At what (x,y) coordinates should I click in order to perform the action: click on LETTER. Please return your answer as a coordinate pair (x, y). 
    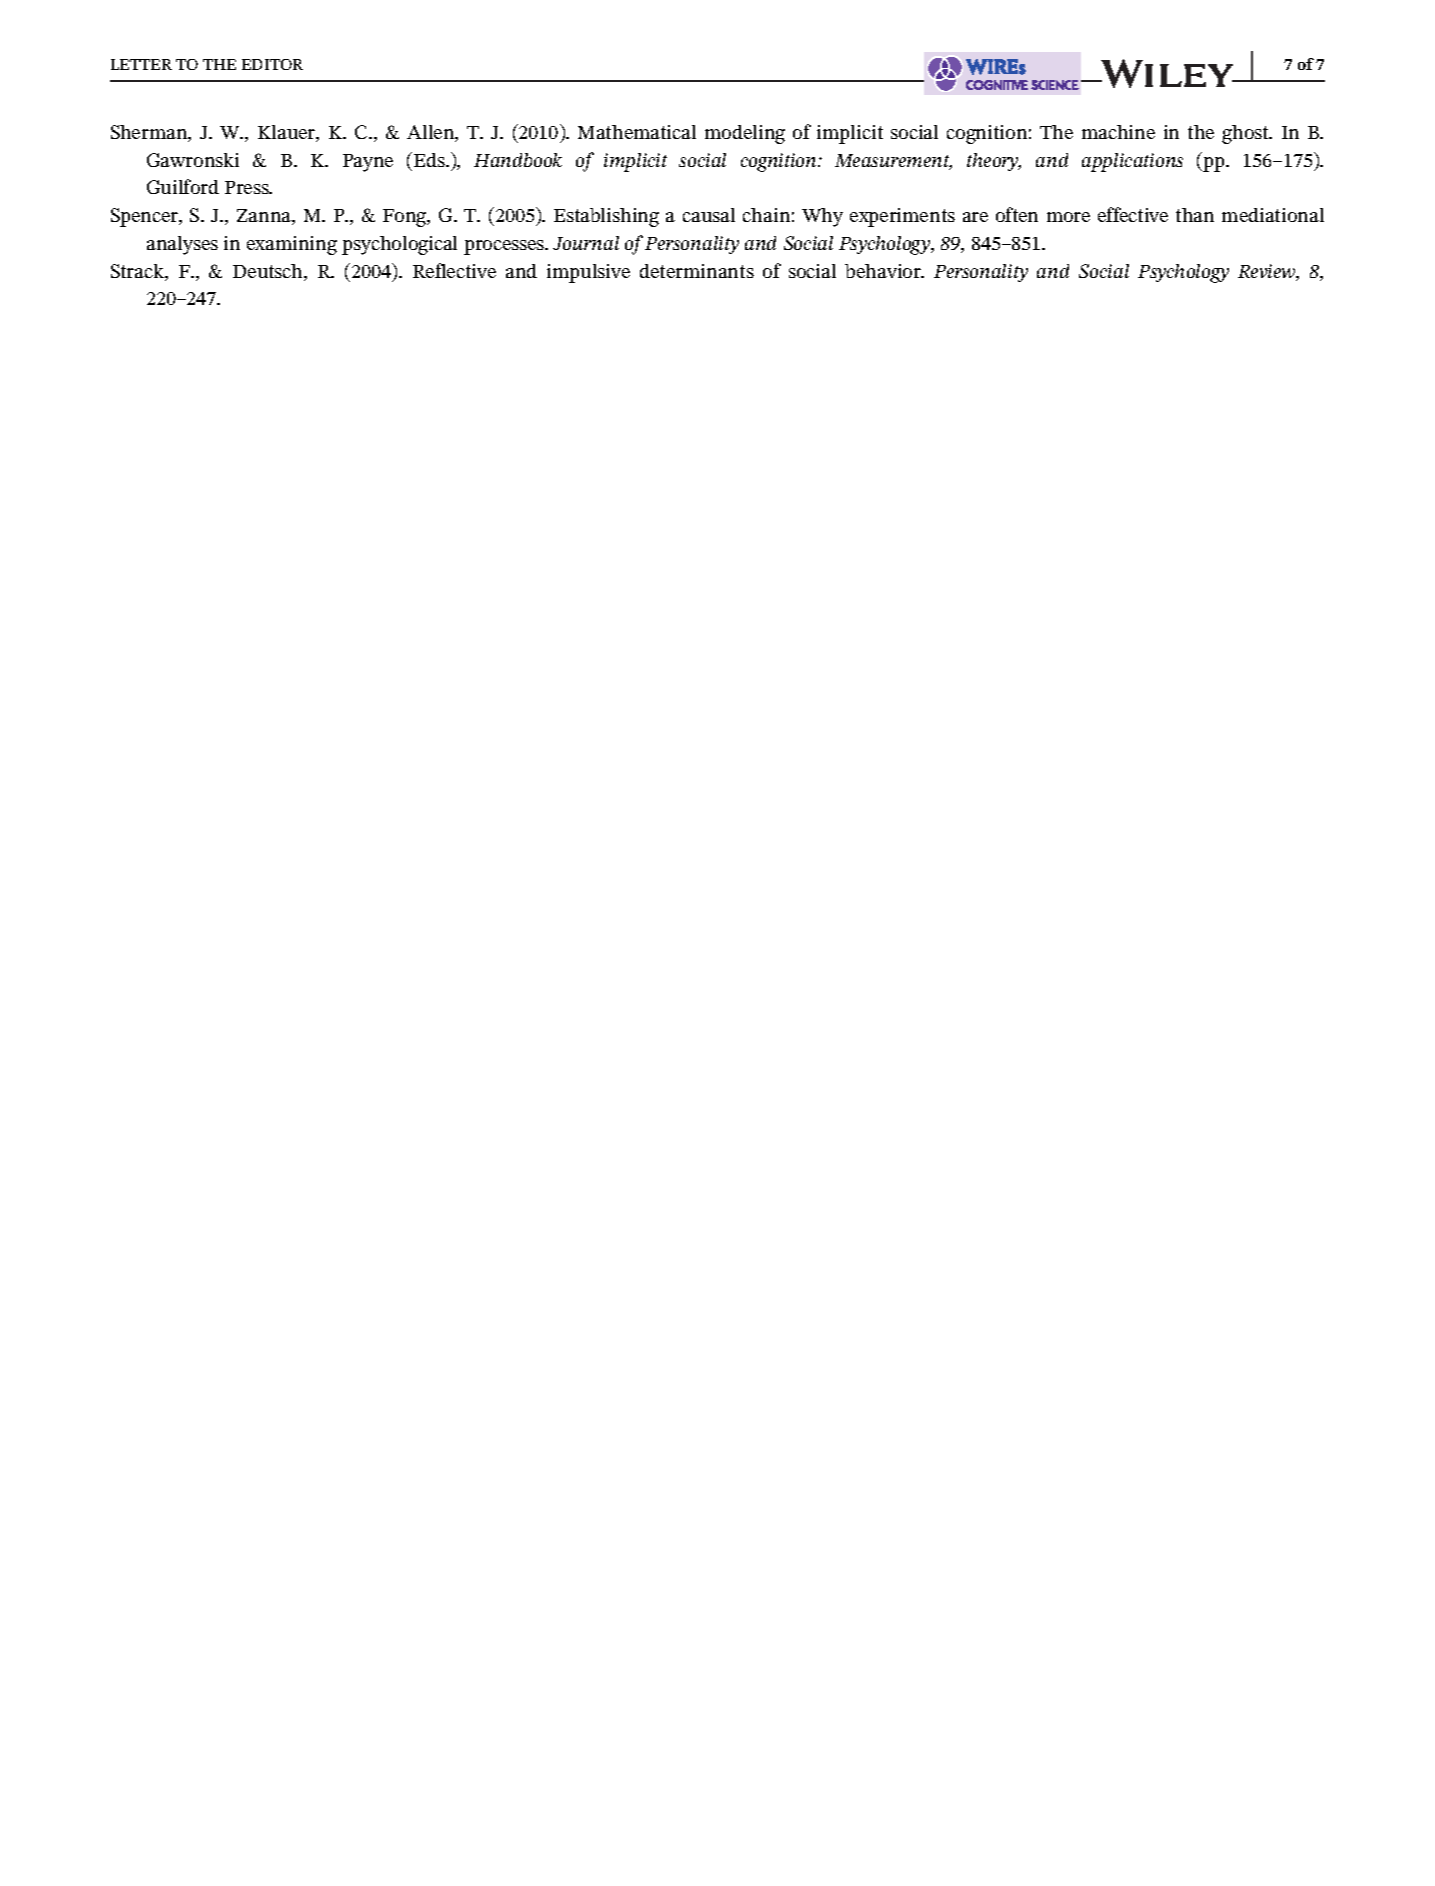
    Looking at the image, I should click on (141, 64).
